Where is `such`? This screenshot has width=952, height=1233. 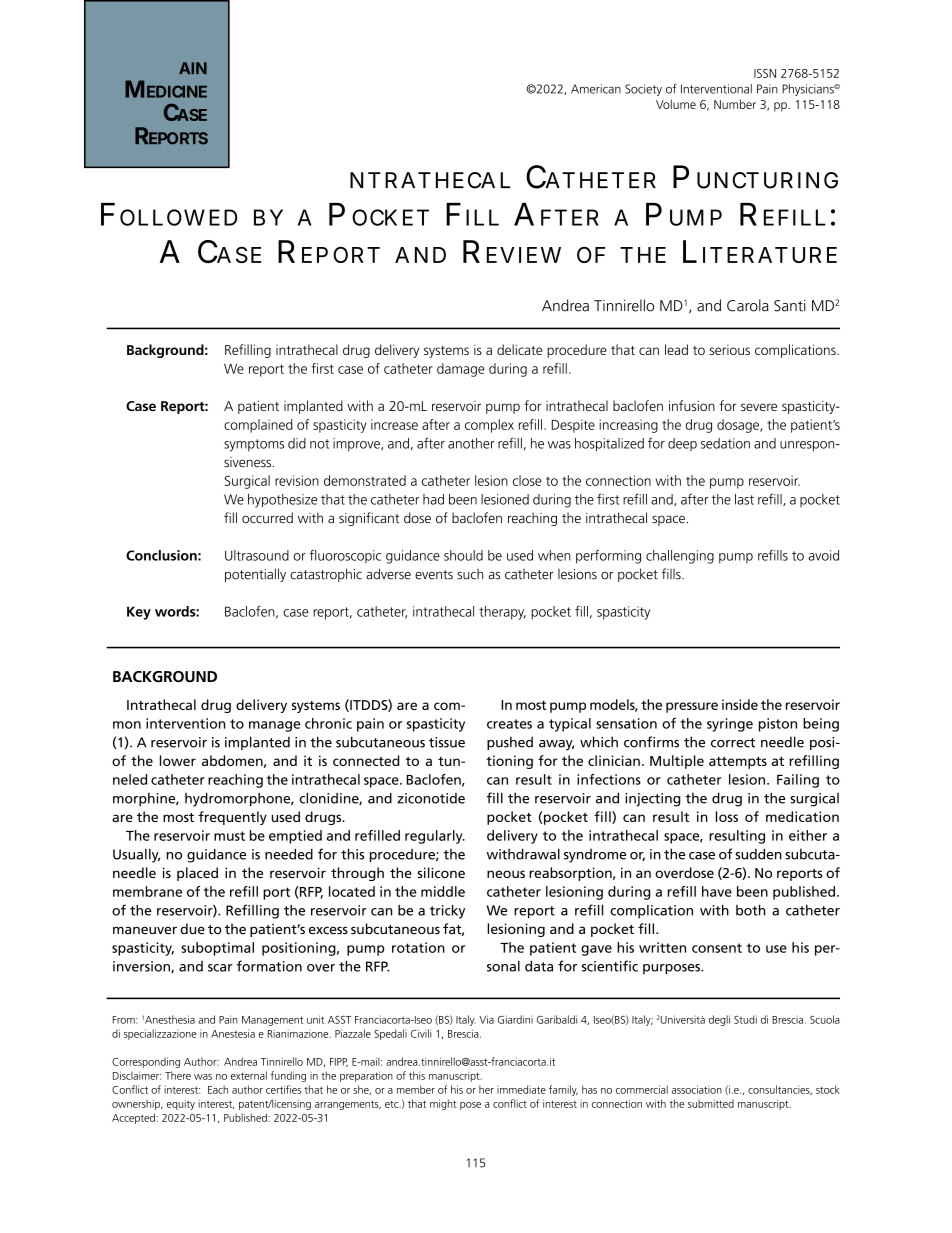
such is located at coordinates (470, 574).
